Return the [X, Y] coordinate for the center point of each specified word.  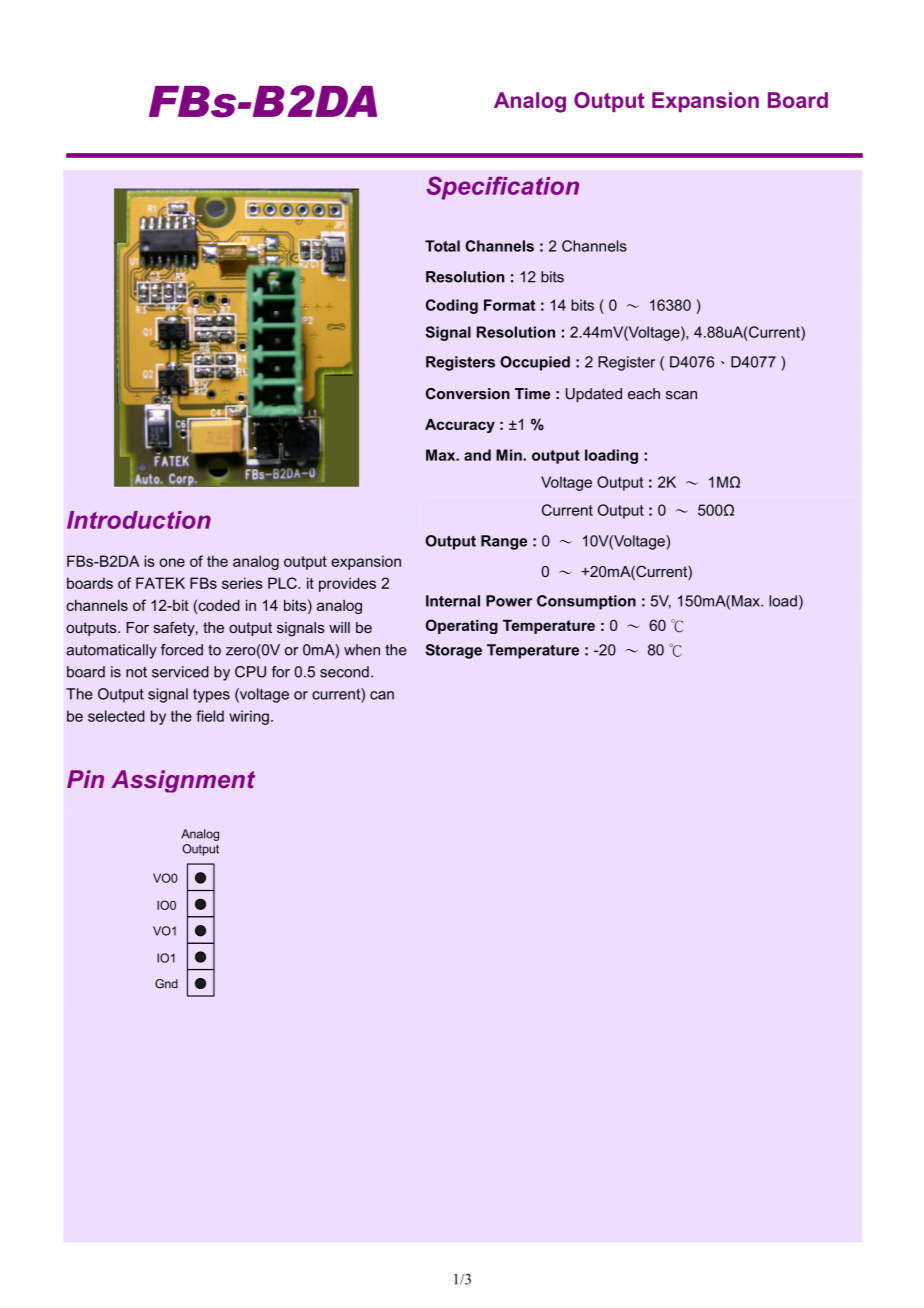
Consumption [586, 602]
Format [509, 305]
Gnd [166, 984]
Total [442, 246]
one [172, 562]
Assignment [183, 781]
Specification [503, 188]
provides [347, 584]
